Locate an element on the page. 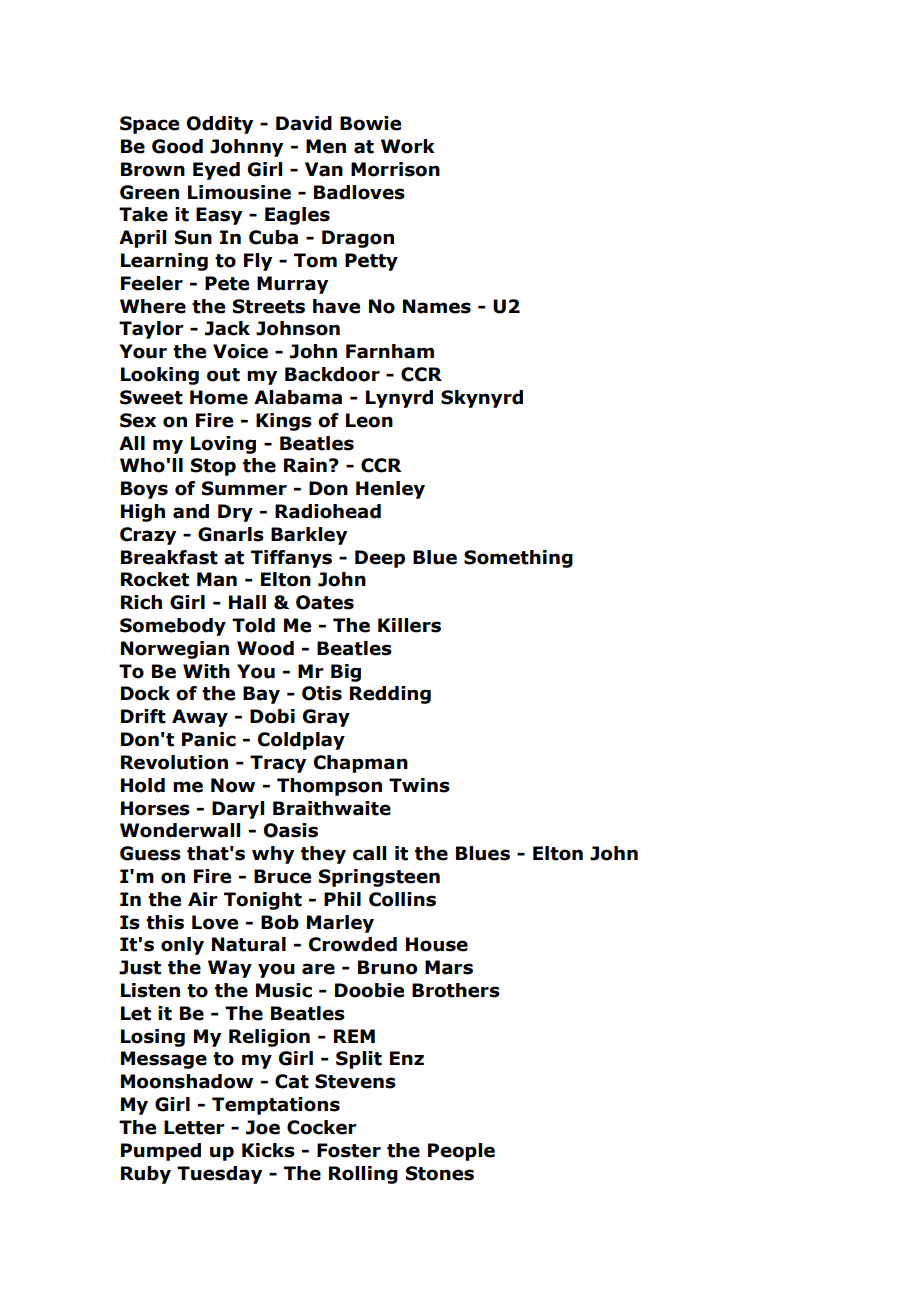 The width and height of the image is (924, 1308). Looking is located at coordinates (160, 376).
